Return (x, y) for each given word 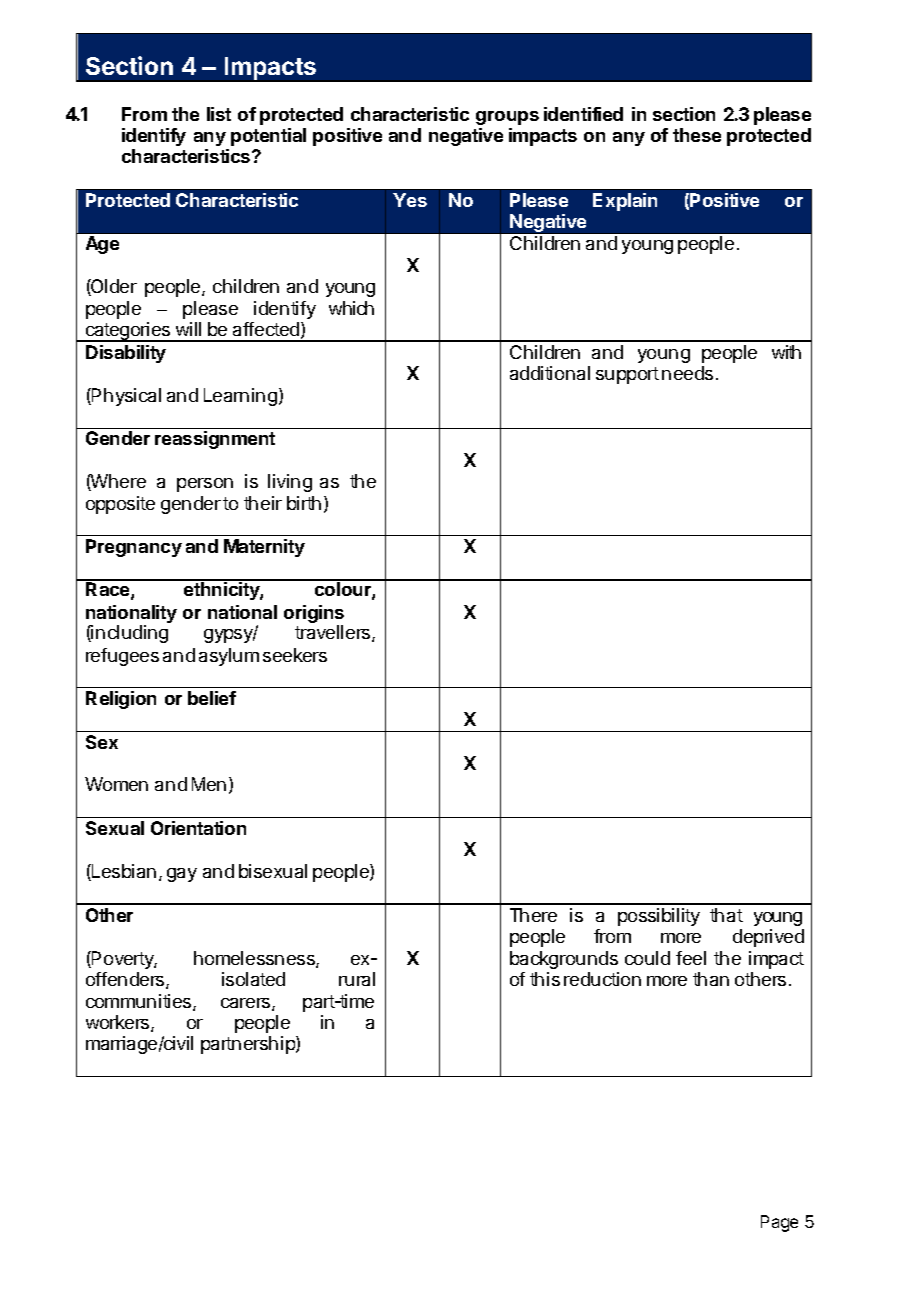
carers (247, 1004)
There (533, 915)
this (545, 979)
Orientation (198, 828)
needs (687, 373)
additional (550, 373)
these (697, 135)
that (726, 915)
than (711, 979)
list (219, 114)
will (188, 329)
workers (119, 1023)
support (627, 375)
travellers (334, 633)
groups (507, 118)
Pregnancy (134, 548)
